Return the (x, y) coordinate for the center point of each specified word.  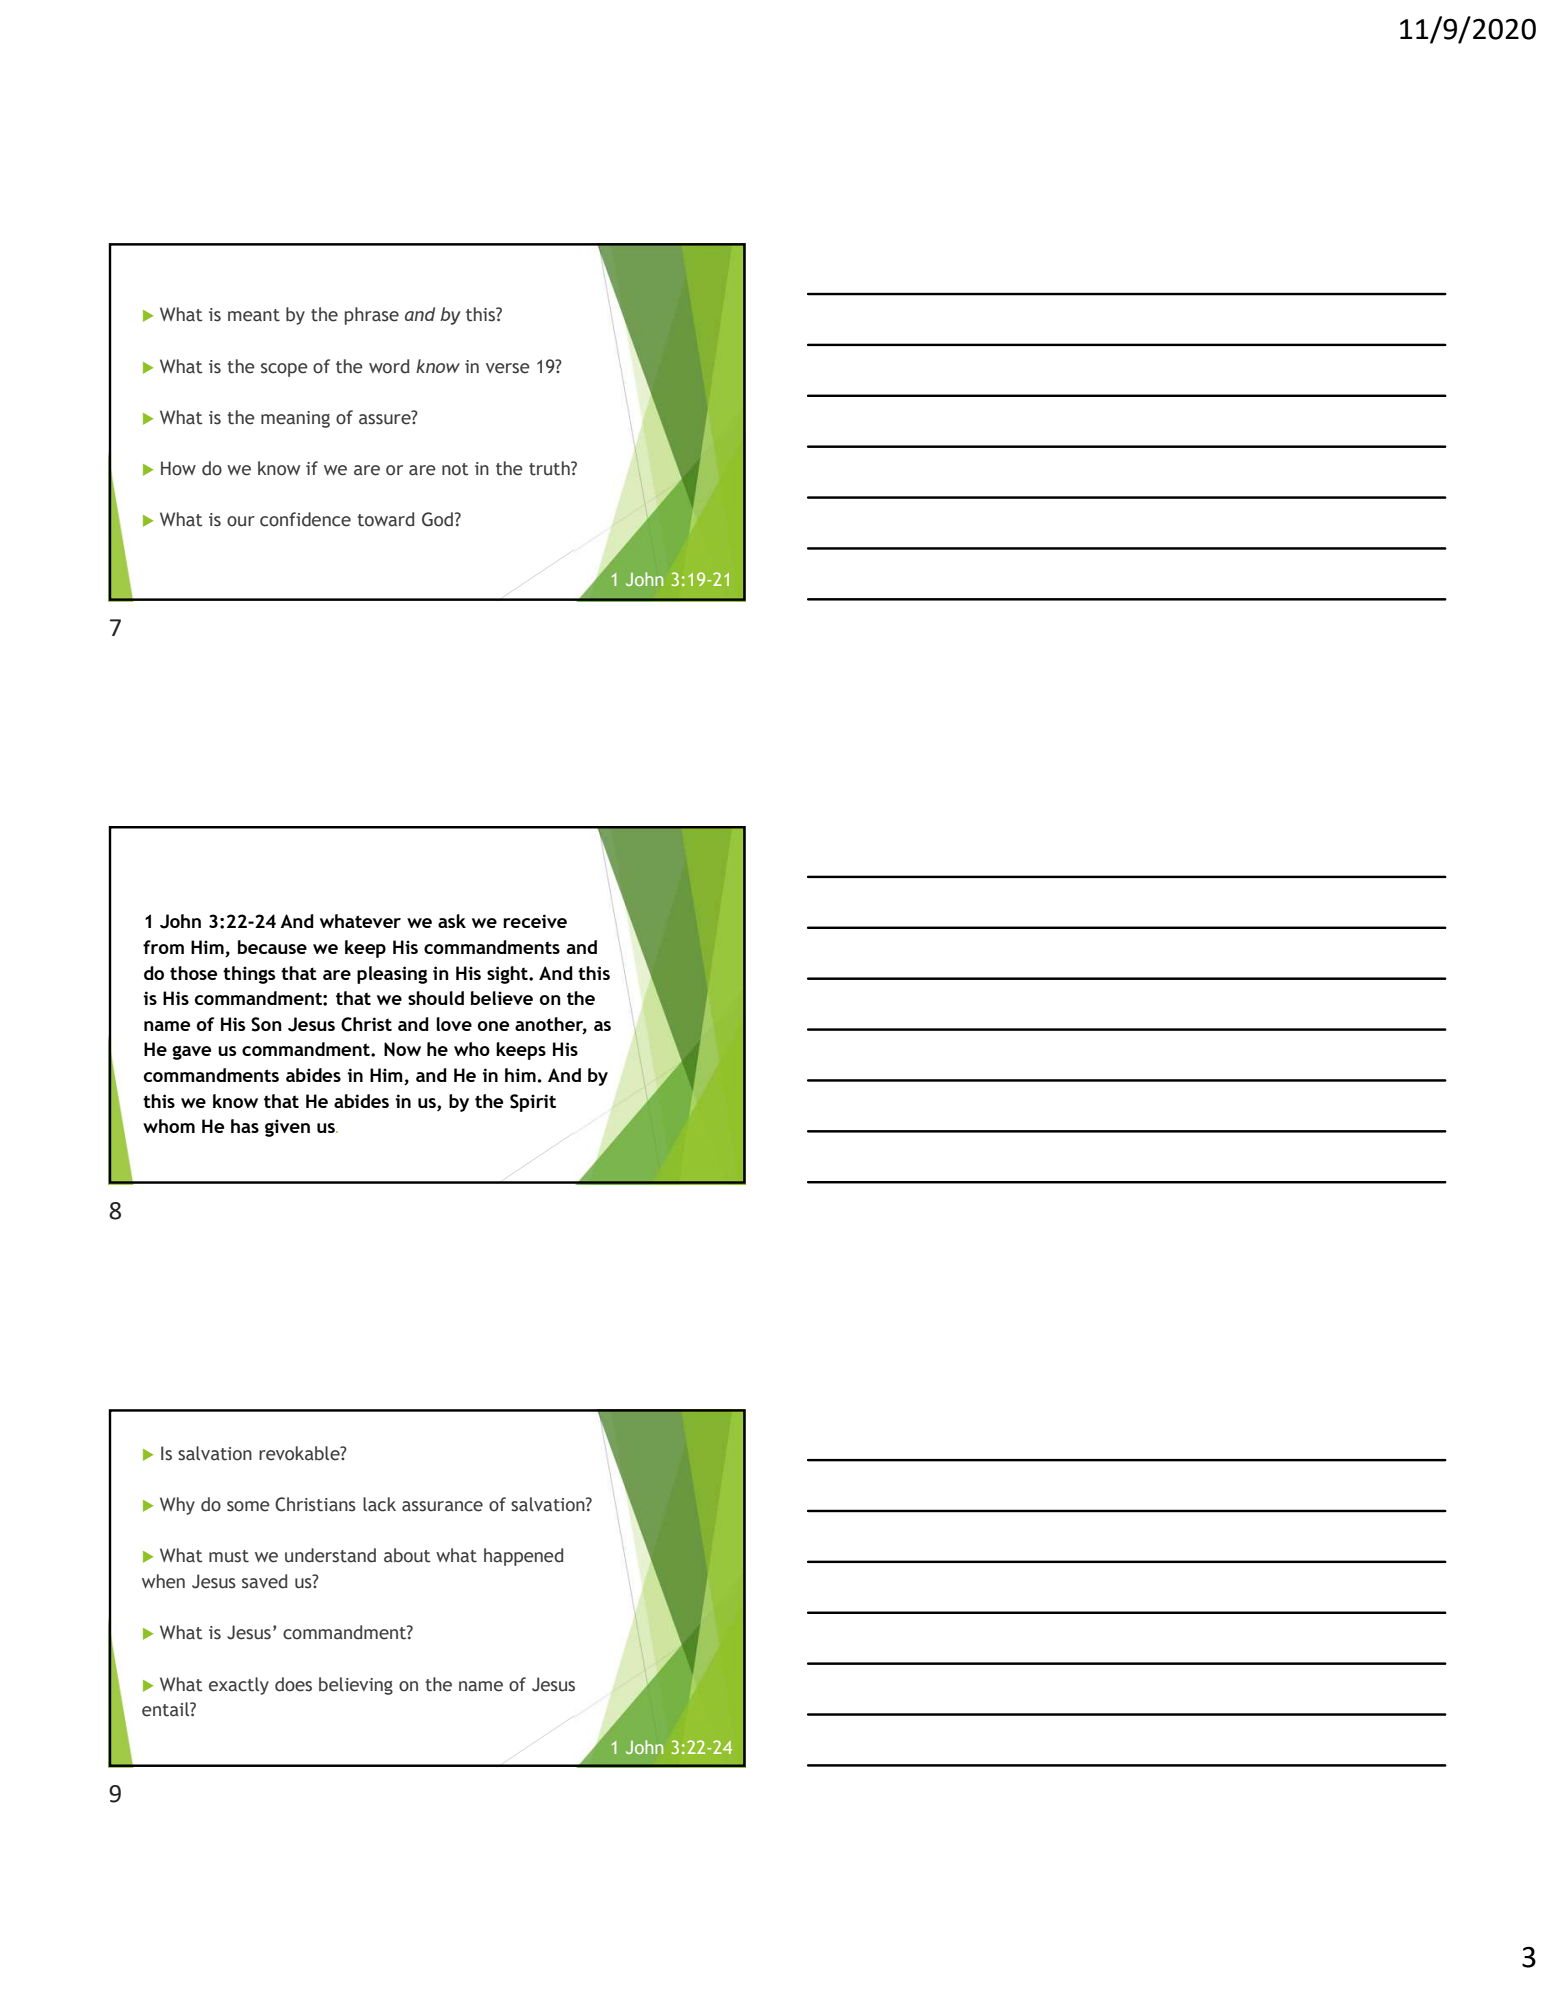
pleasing (392, 975)
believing (356, 1686)
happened (523, 1557)
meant (254, 315)
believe (502, 998)
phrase (372, 316)
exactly (239, 1686)
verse (508, 368)
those (194, 973)
